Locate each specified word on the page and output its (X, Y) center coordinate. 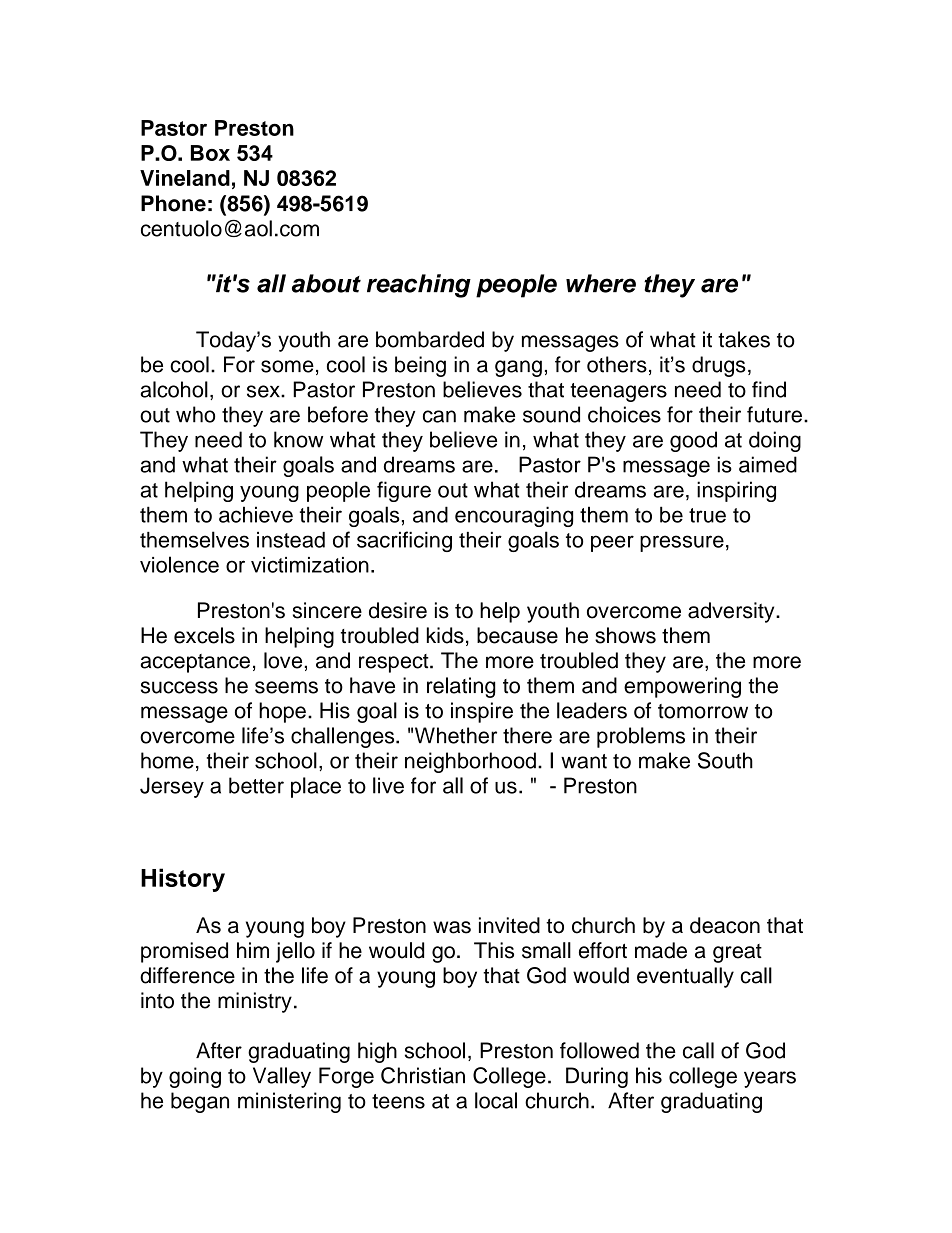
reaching (419, 286)
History (183, 880)
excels (204, 635)
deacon (725, 925)
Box (210, 153)
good (693, 441)
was (452, 927)
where (601, 283)
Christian (423, 1075)
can (439, 416)
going (195, 1077)
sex (264, 391)
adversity (732, 612)
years (770, 1079)
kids (445, 635)
